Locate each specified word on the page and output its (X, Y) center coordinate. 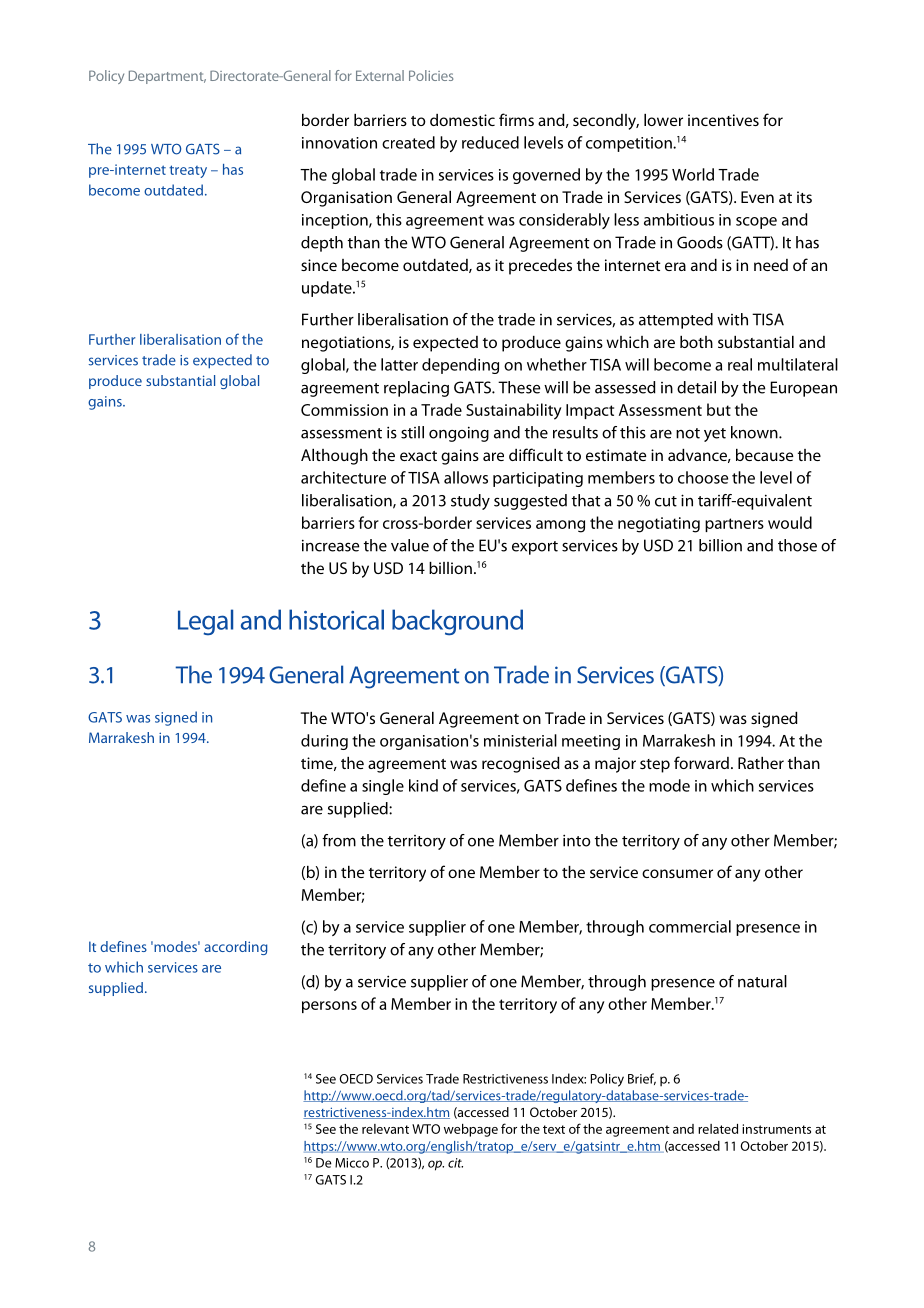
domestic (462, 120)
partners (734, 525)
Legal (205, 622)
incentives (723, 120)
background (457, 622)
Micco (352, 1163)
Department (167, 77)
